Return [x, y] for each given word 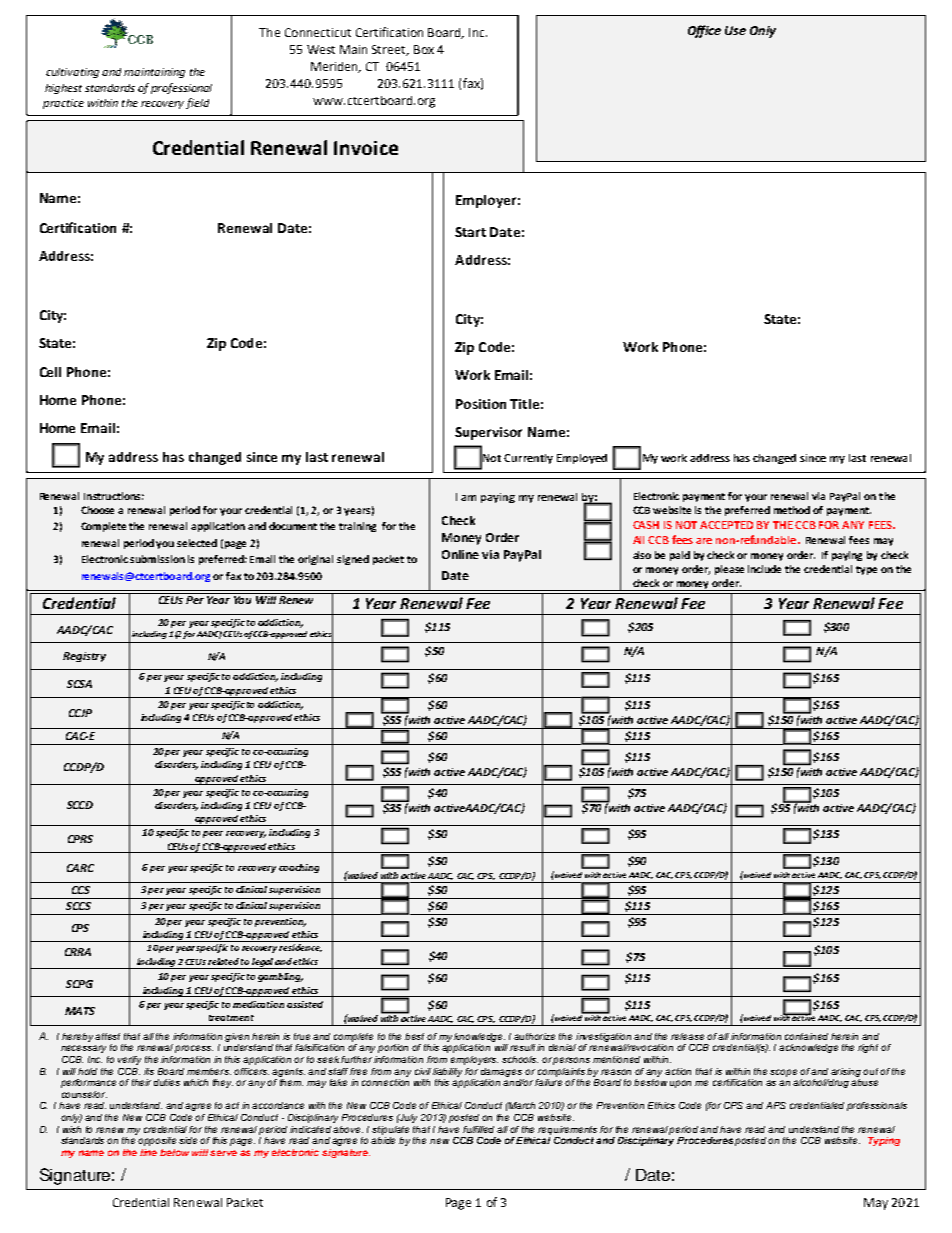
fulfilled [478, 1129]
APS [776, 1105]
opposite [157, 1141]
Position [481, 404]
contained [806, 1036]
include [764, 569]
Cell [50, 372]
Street [390, 50]
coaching [299, 868]
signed [353, 560]
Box [424, 49]
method [792, 510]
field [197, 103]
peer [213, 834]
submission [157, 559]
